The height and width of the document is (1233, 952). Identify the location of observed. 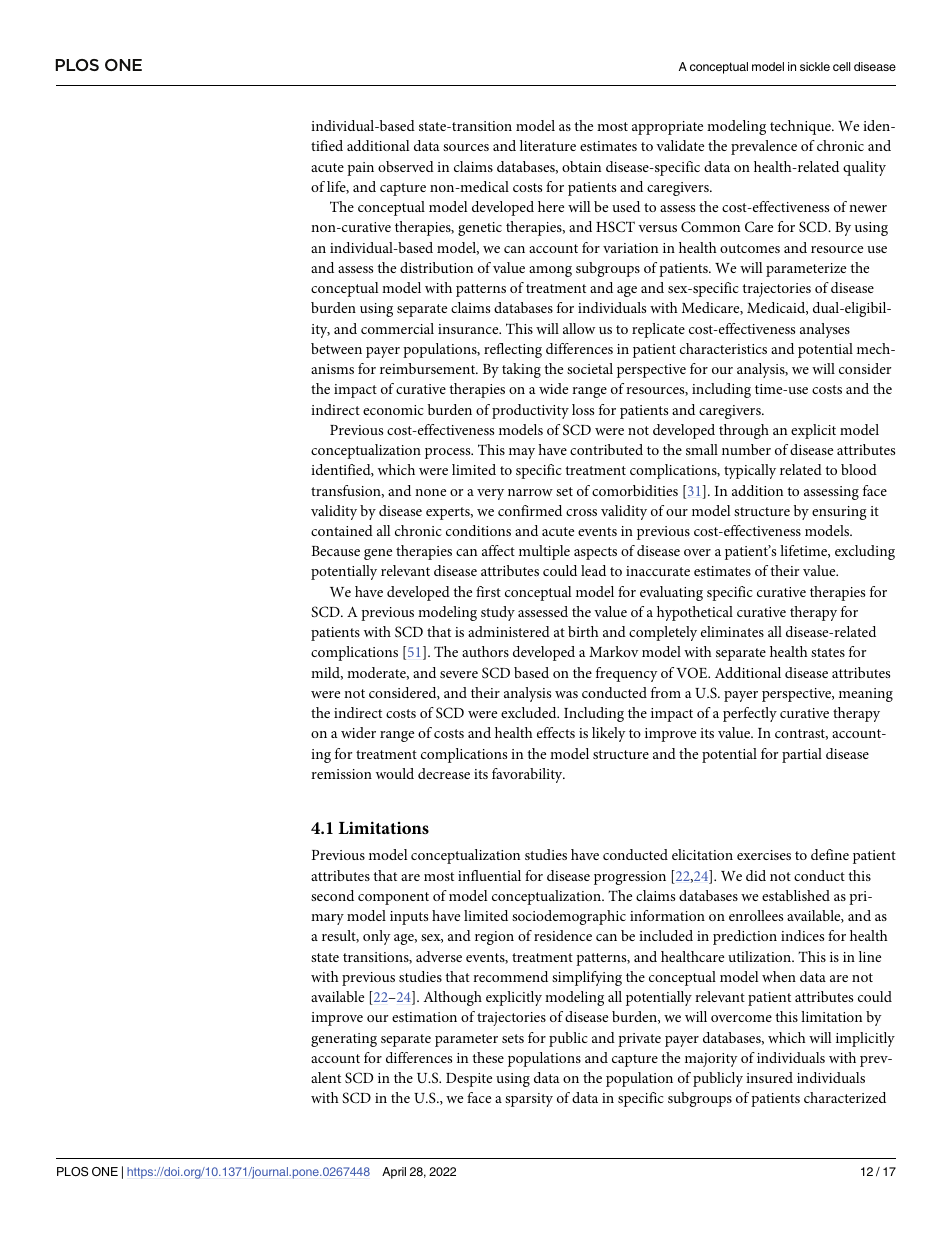
(406, 166).
